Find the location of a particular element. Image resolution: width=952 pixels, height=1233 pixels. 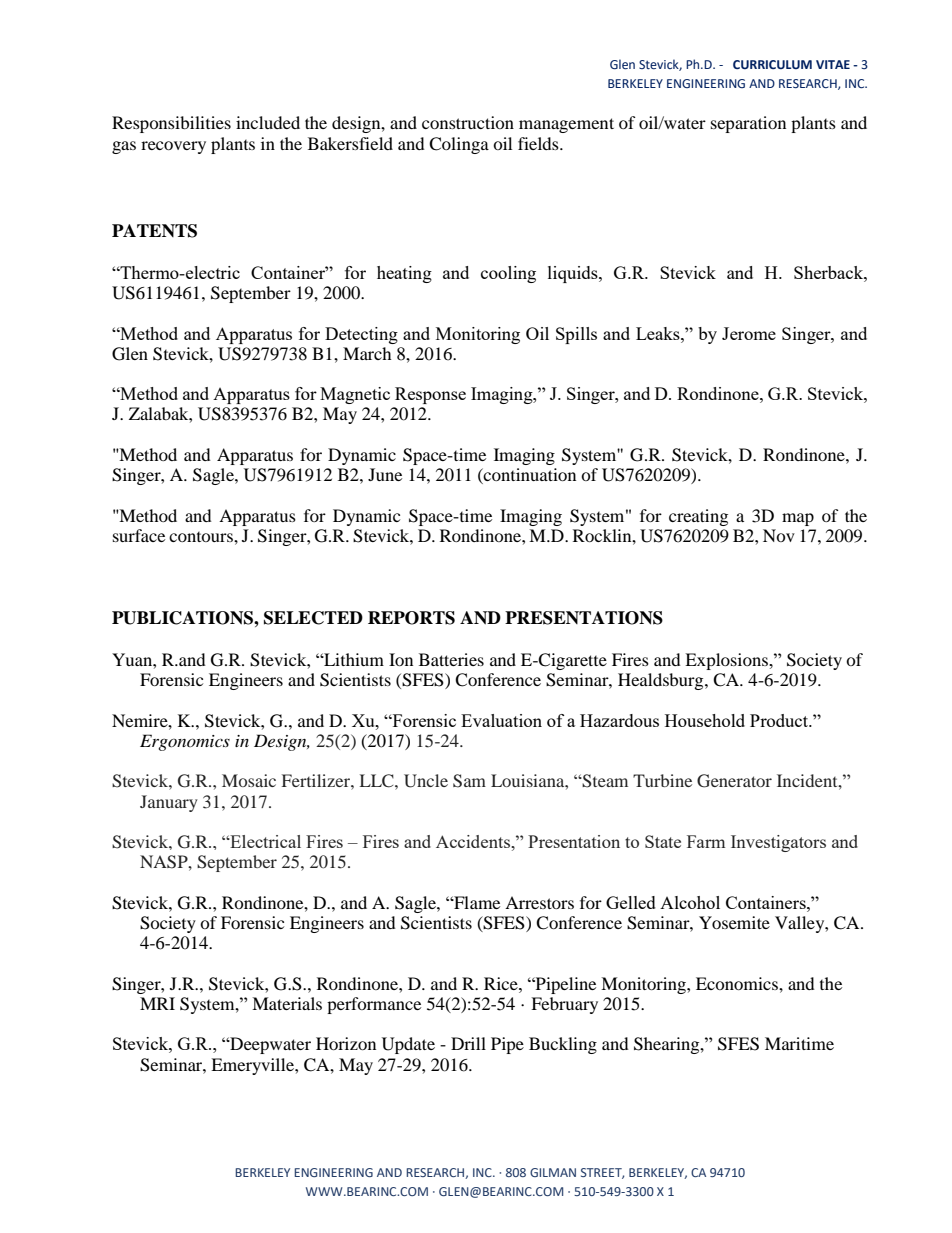

Responsibilities is located at coordinates (171, 124).
